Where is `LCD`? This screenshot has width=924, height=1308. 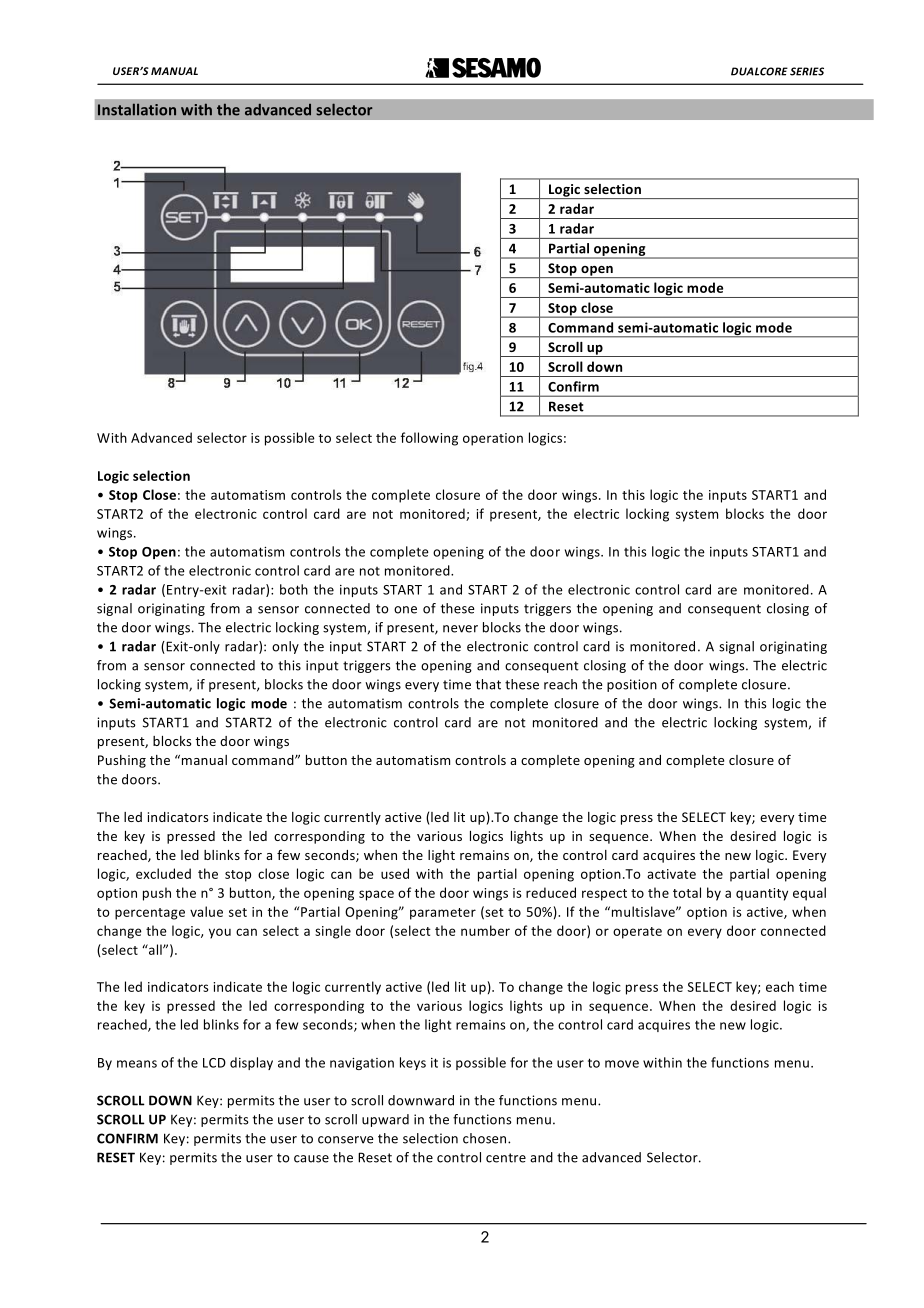
LCD is located at coordinates (214, 1063).
